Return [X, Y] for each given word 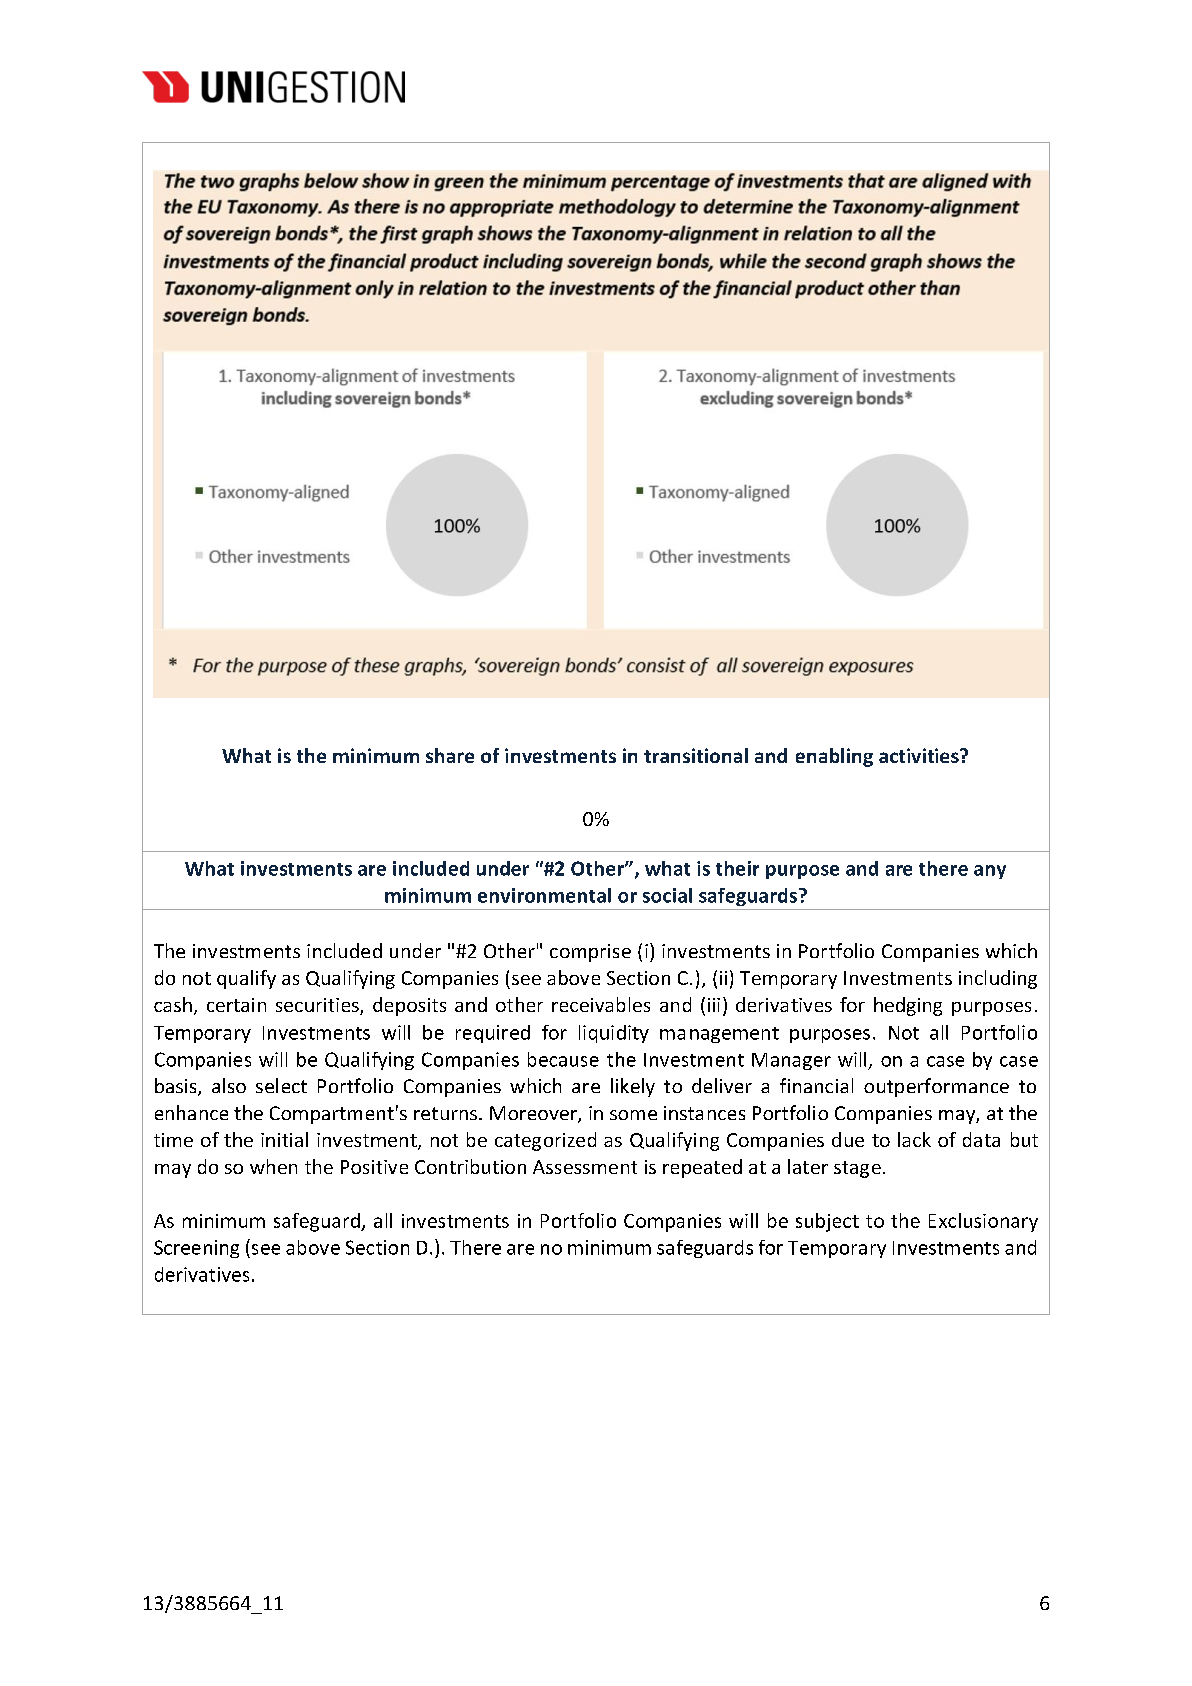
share [450, 755]
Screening [196, 1249]
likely [633, 1087]
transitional [696, 755]
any [990, 872]
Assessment [585, 1167]
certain [236, 1005]
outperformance [936, 1087]
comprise [590, 953]
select [281, 1085]
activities [920, 755]
